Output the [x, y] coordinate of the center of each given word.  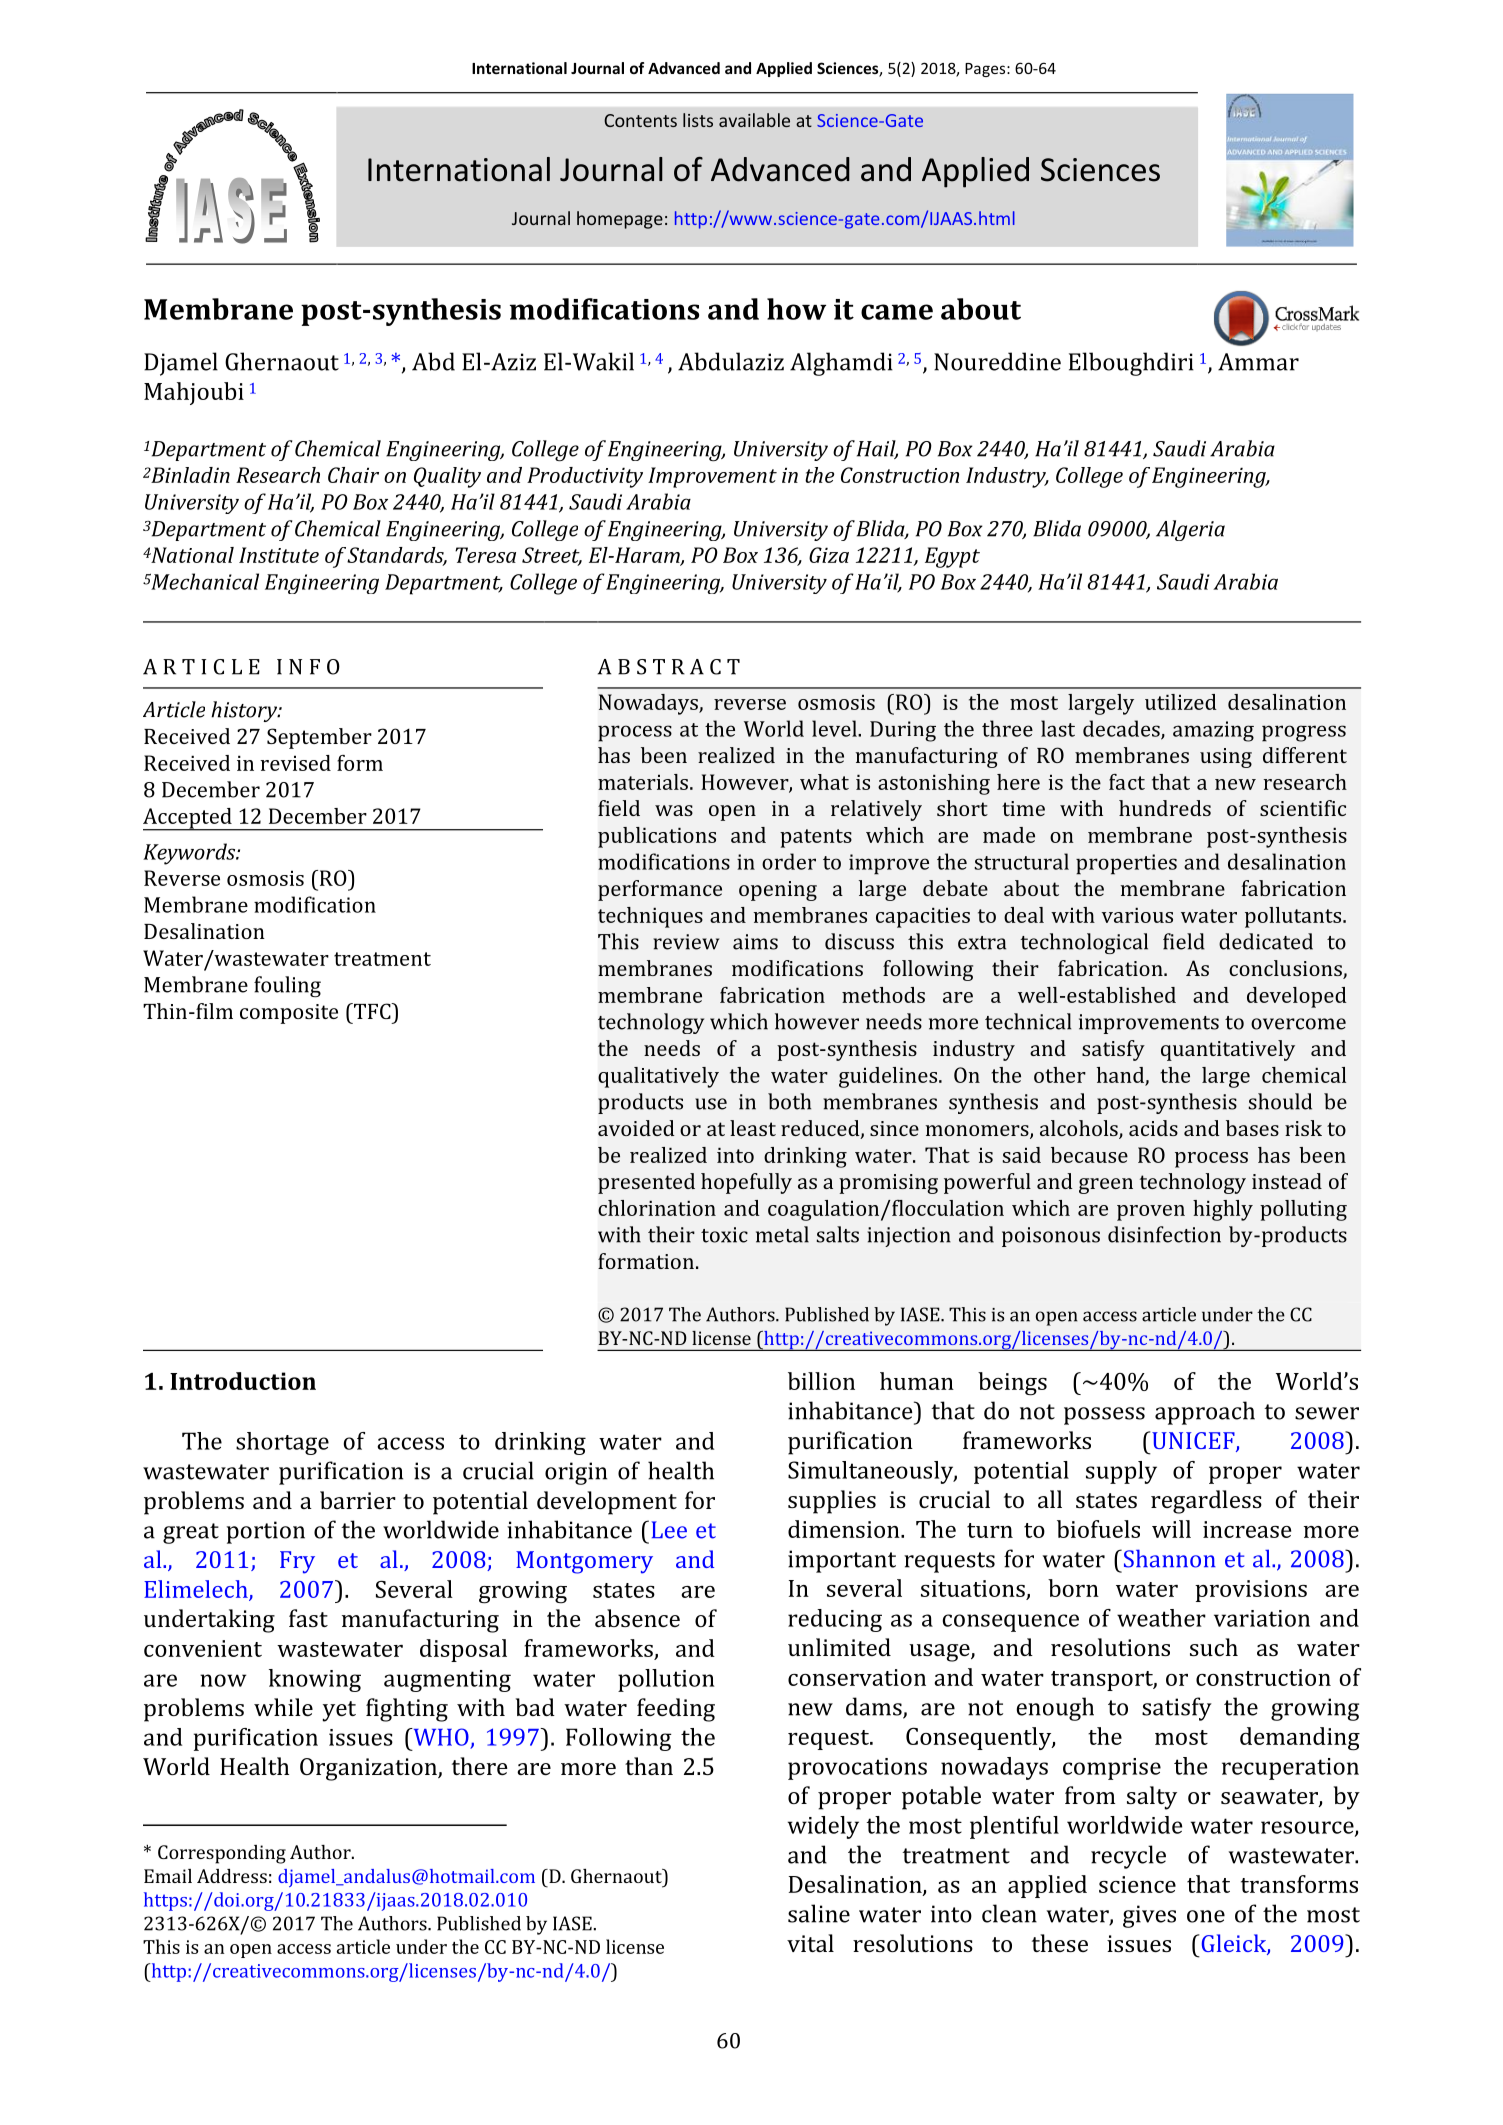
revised [295, 763]
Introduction [243, 1381]
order [789, 861]
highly [1223, 1210]
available [754, 120]
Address [232, 1876]
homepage [620, 220]
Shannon [1168, 1558]
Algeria [1190, 530]
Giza [829, 555]
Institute [279, 555]
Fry [297, 1562]
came [897, 312]
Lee [669, 1530]
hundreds [1165, 808]
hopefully [746, 1183]
